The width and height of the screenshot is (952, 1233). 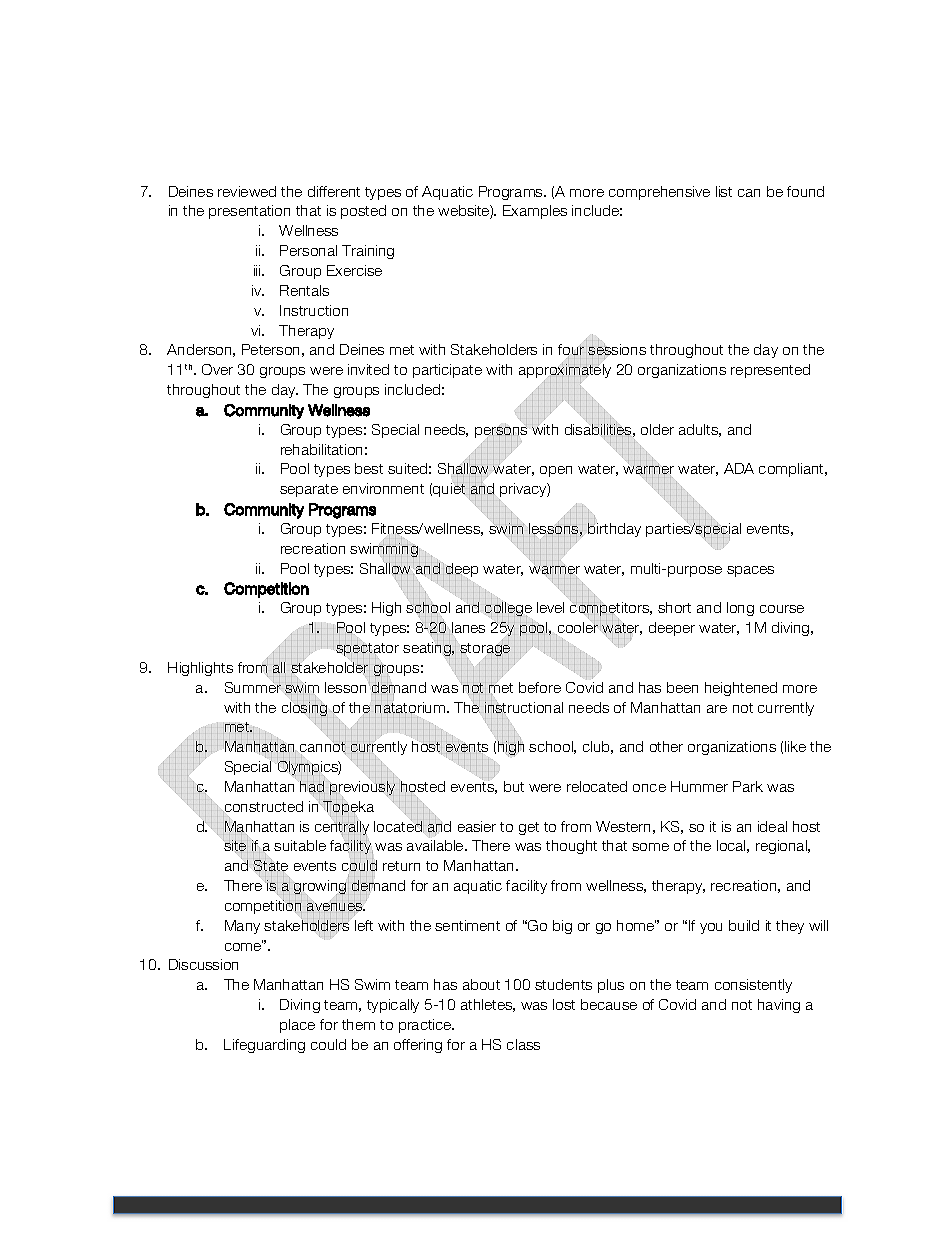 What do you see at coordinates (508, 609) in the screenshot?
I see `college` at bounding box center [508, 609].
